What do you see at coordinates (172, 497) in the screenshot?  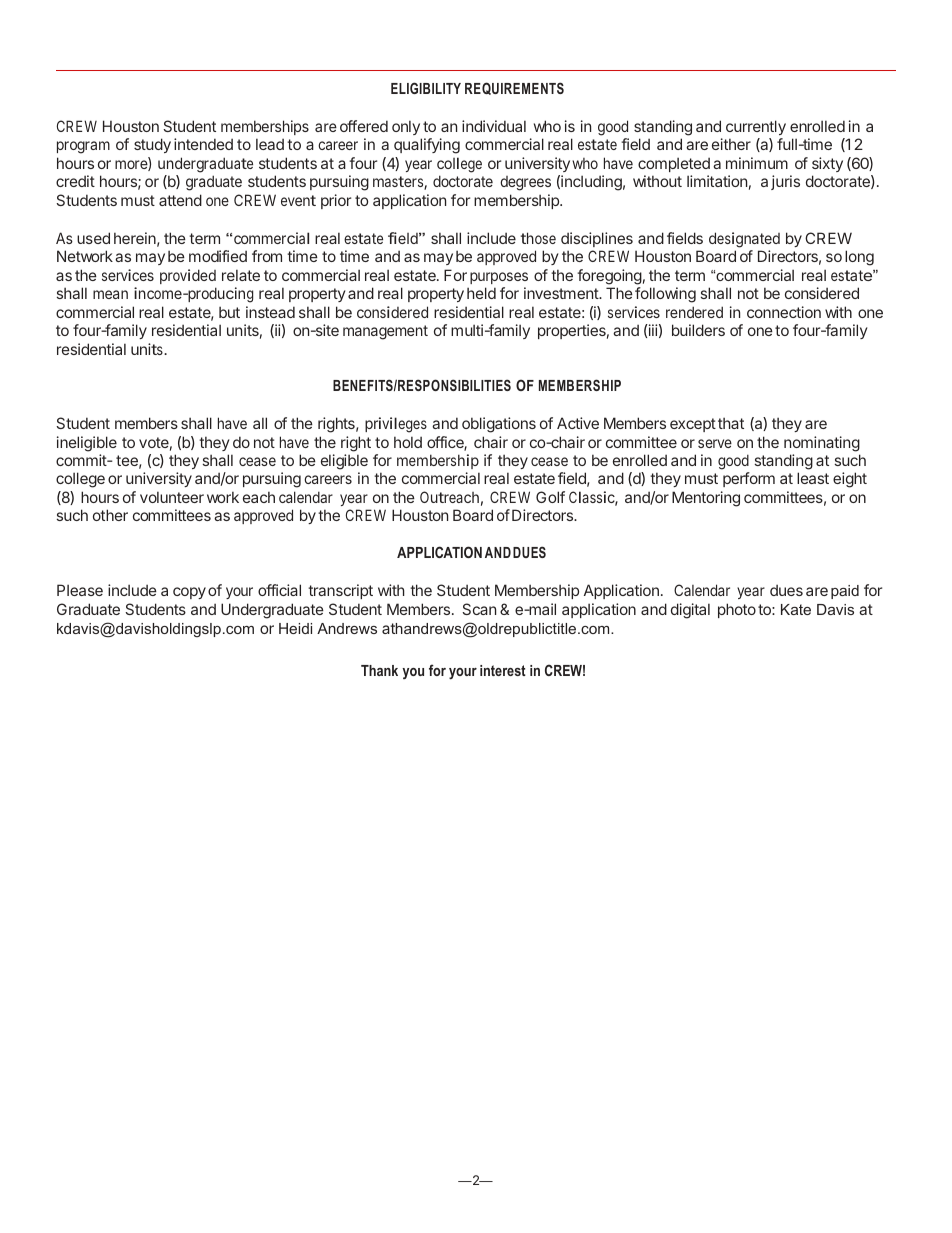 I see `volunteer` at bounding box center [172, 497].
